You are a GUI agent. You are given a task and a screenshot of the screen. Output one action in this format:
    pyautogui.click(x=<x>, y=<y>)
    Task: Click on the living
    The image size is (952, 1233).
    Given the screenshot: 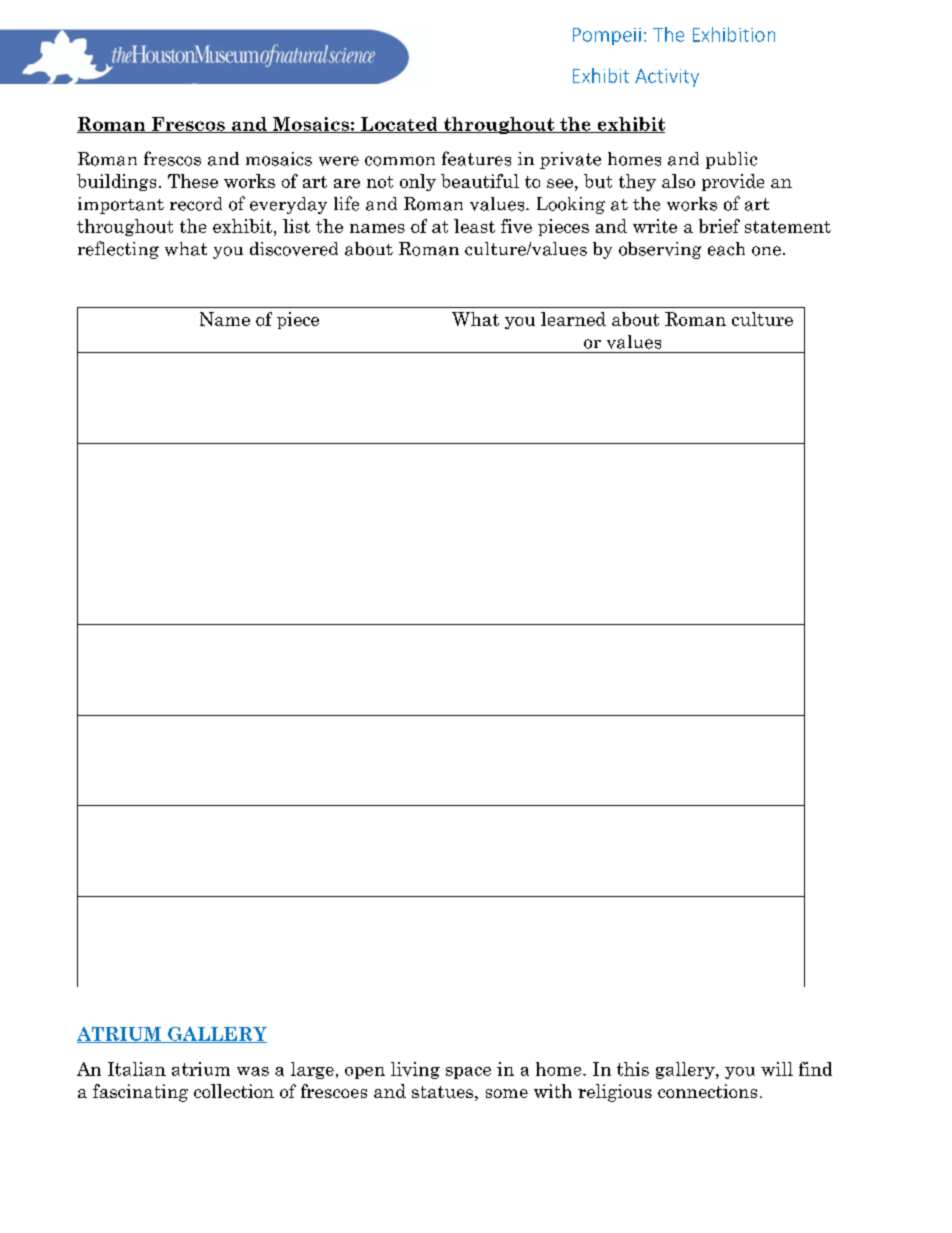 What is the action you would take?
    pyautogui.click(x=415, y=1070)
